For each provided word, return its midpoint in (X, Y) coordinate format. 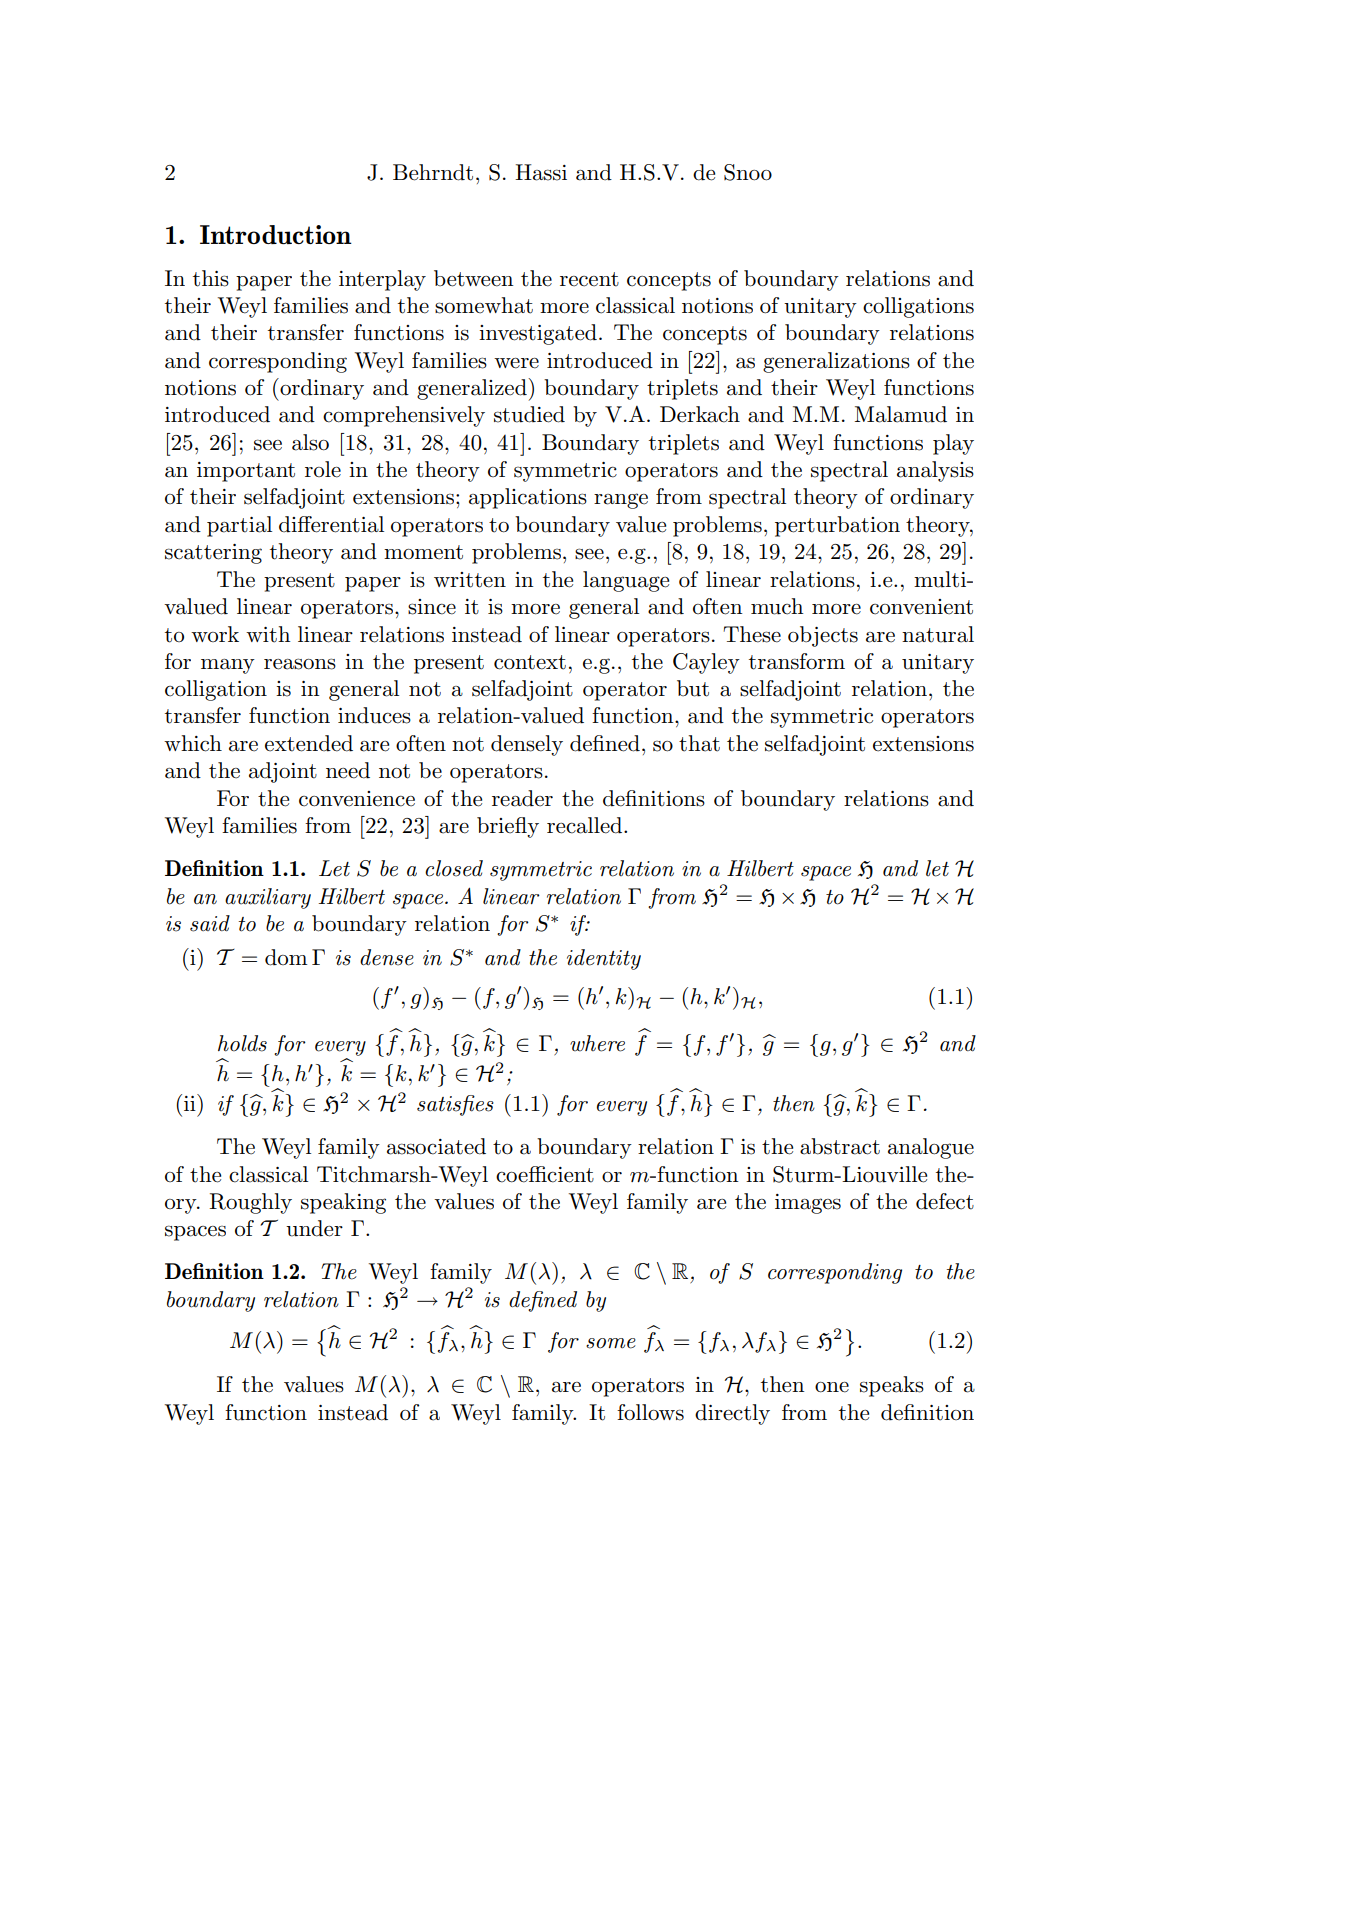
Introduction (276, 234)
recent (589, 279)
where (597, 1043)
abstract (840, 1146)
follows (650, 1412)
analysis (935, 471)
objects (823, 636)
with (268, 634)
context (530, 662)
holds (242, 1043)
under (314, 1228)
